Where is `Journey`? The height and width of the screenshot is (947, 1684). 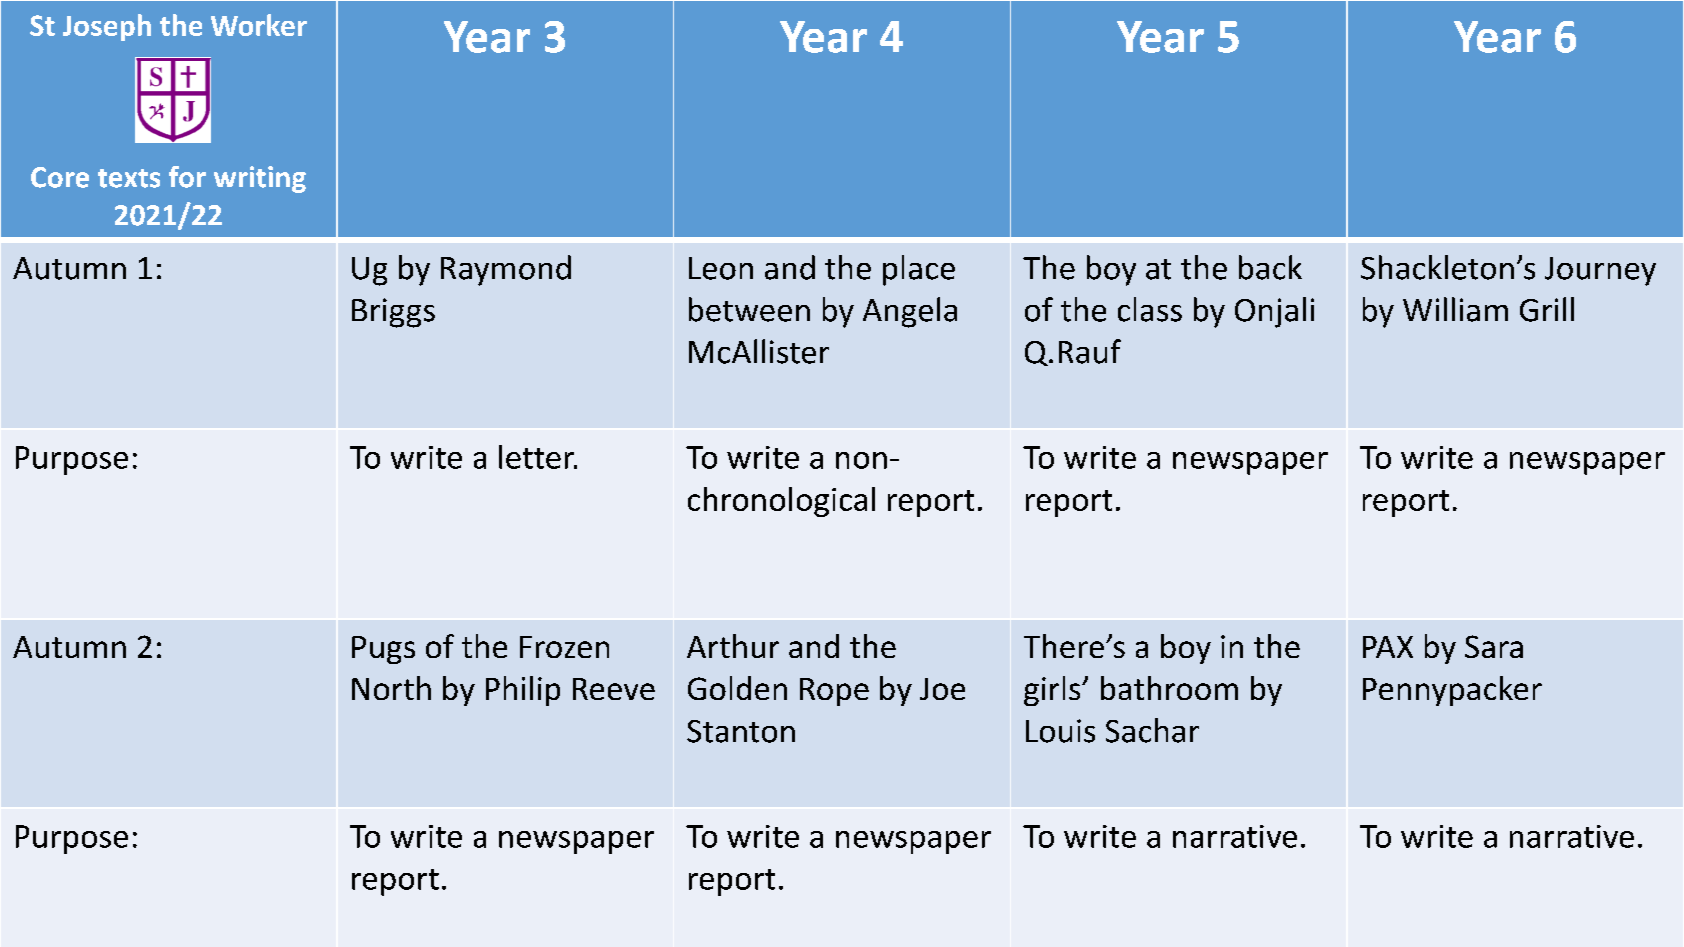
Journey is located at coordinates (1600, 271).
